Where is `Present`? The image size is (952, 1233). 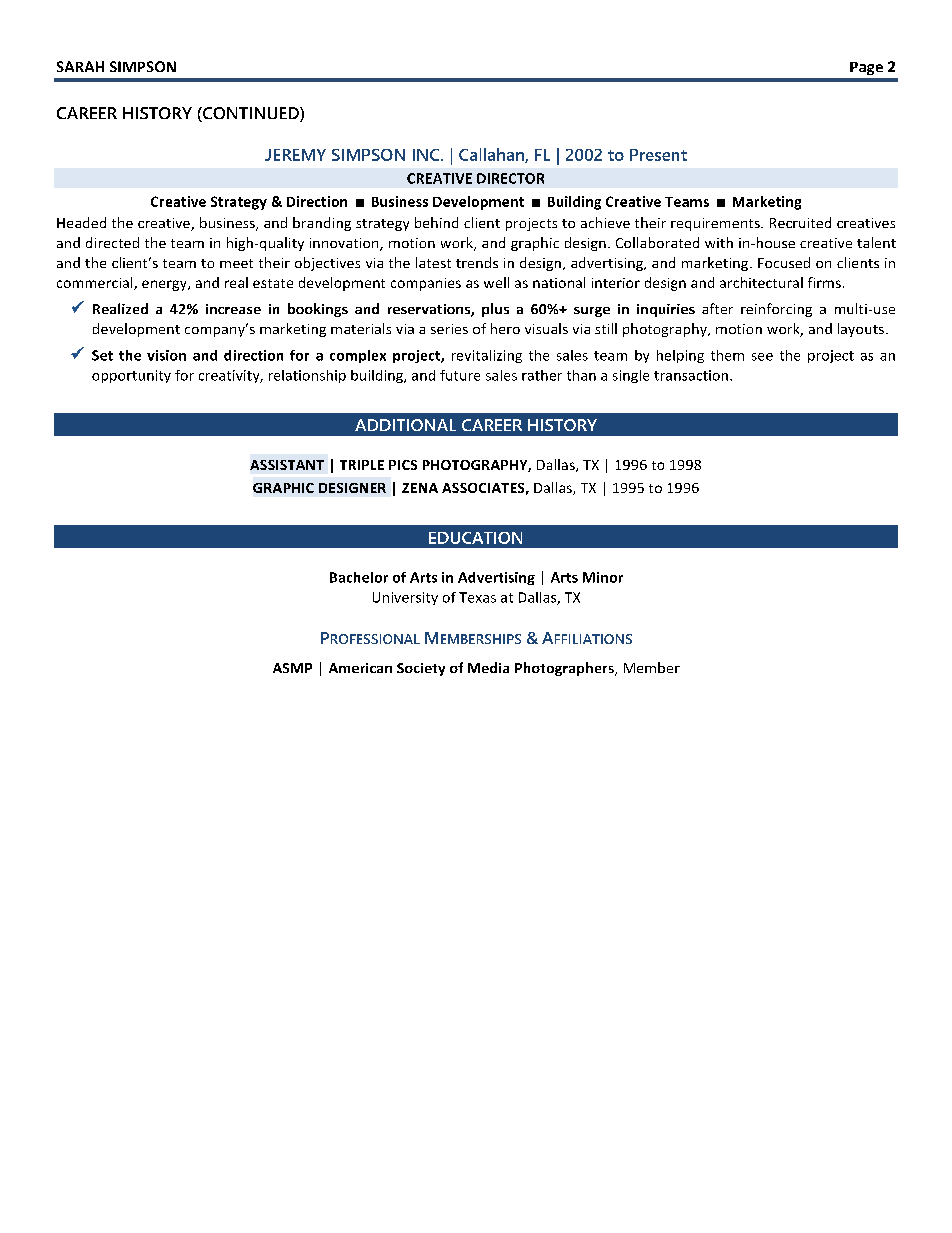 Present is located at coordinates (658, 155).
